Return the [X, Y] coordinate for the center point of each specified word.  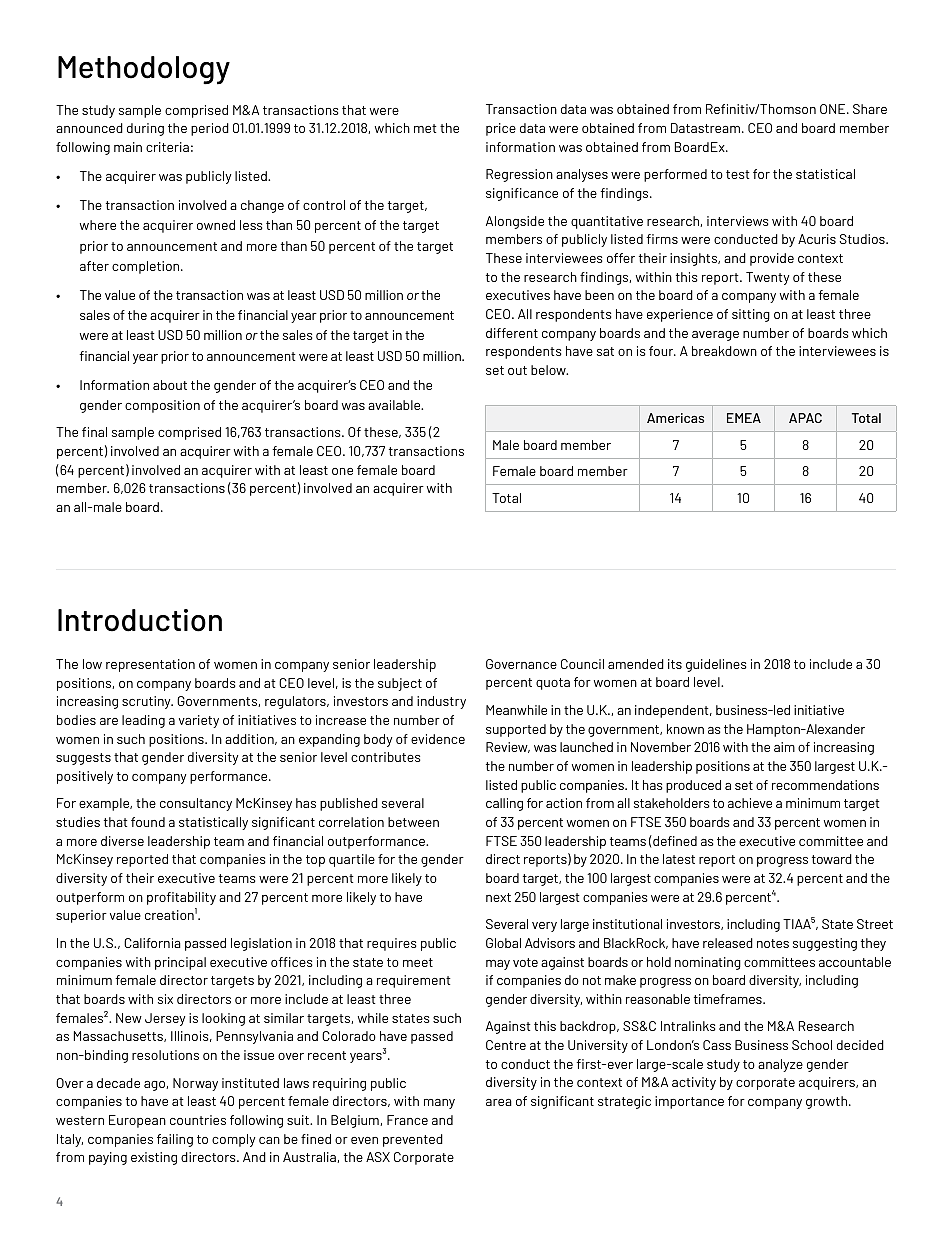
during [145, 129]
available [395, 405]
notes [773, 943]
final [94, 432]
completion [147, 267]
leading [143, 721]
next [498, 897]
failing [175, 1140]
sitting [751, 315]
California [152, 943]
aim [784, 747]
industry [441, 702]
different [512, 333]
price [501, 129]
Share [870, 109]
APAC [805, 418]
